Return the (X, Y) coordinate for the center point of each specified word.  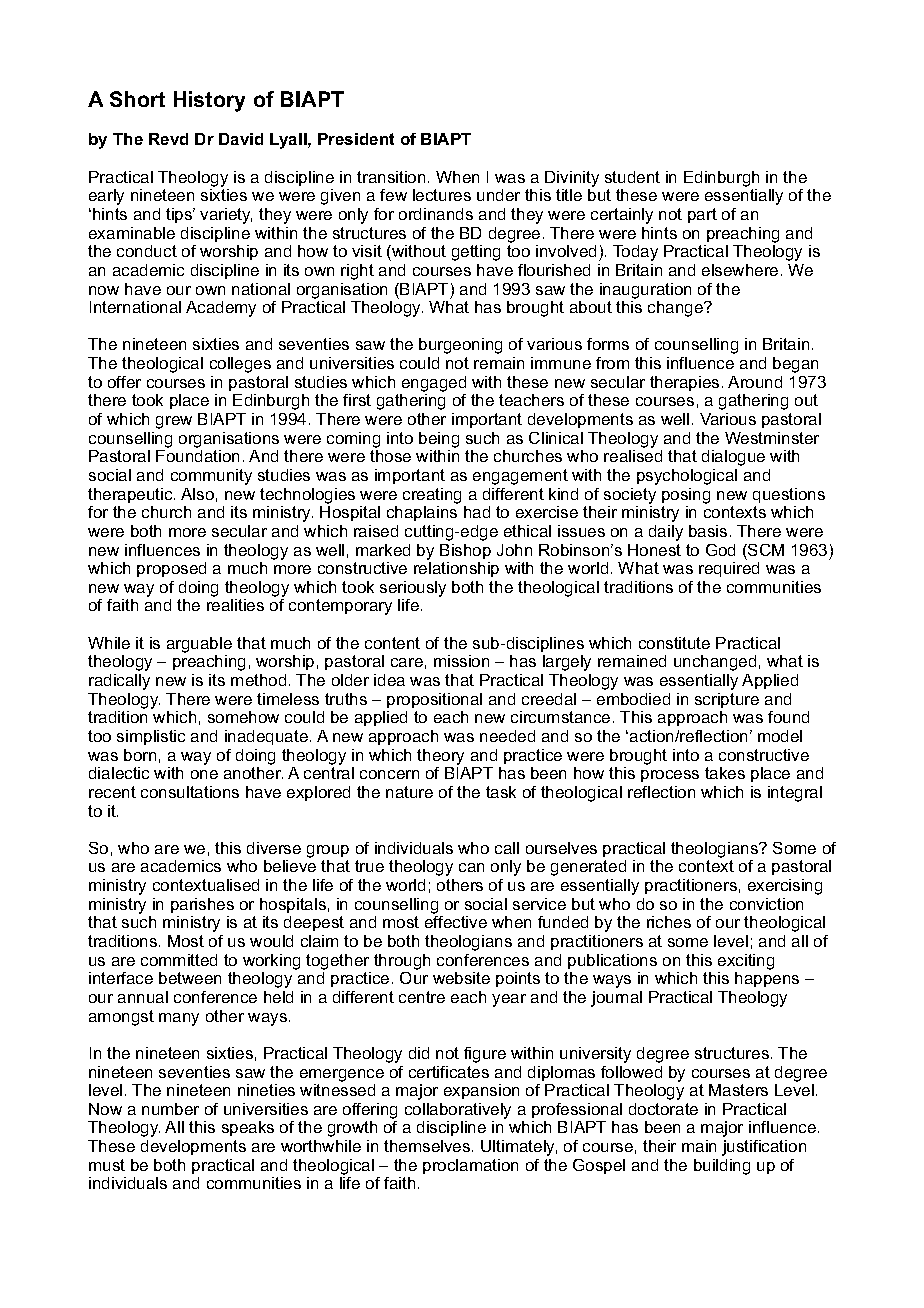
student (632, 177)
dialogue (733, 458)
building (722, 1167)
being (439, 440)
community (211, 477)
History (209, 101)
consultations (190, 792)
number (170, 1109)
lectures (442, 195)
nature (409, 792)
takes (725, 773)
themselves (428, 1146)
